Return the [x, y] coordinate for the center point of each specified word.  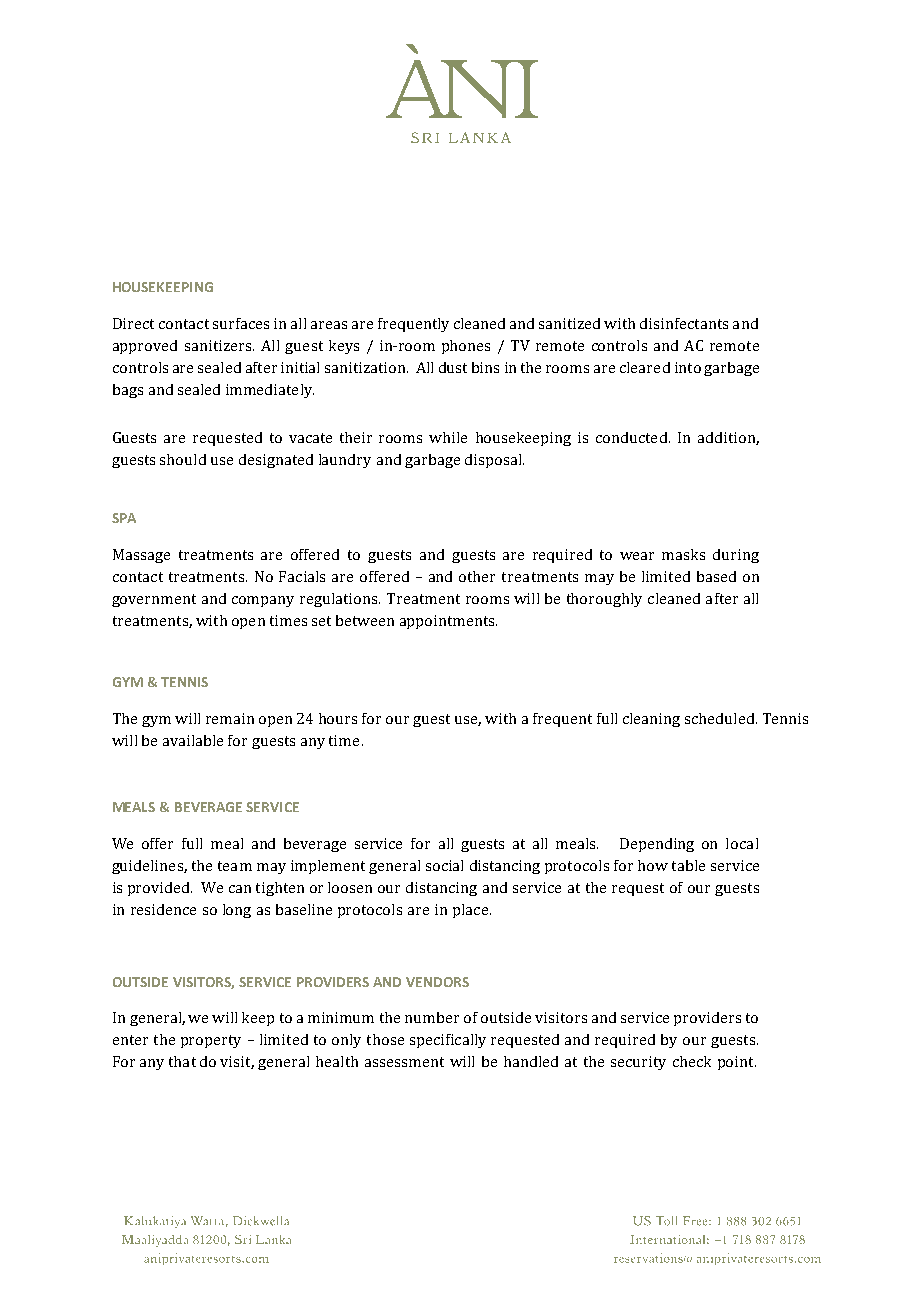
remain [230, 718]
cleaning [651, 720]
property [211, 1041]
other [477, 576]
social [444, 865]
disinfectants [684, 323]
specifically [448, 1041]
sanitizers [219, 345]
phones [466, 347]
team [235, 866]
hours [338, 718]
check [692, 1061]
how [653, 865]
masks [683, 554]
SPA [124, 518]
